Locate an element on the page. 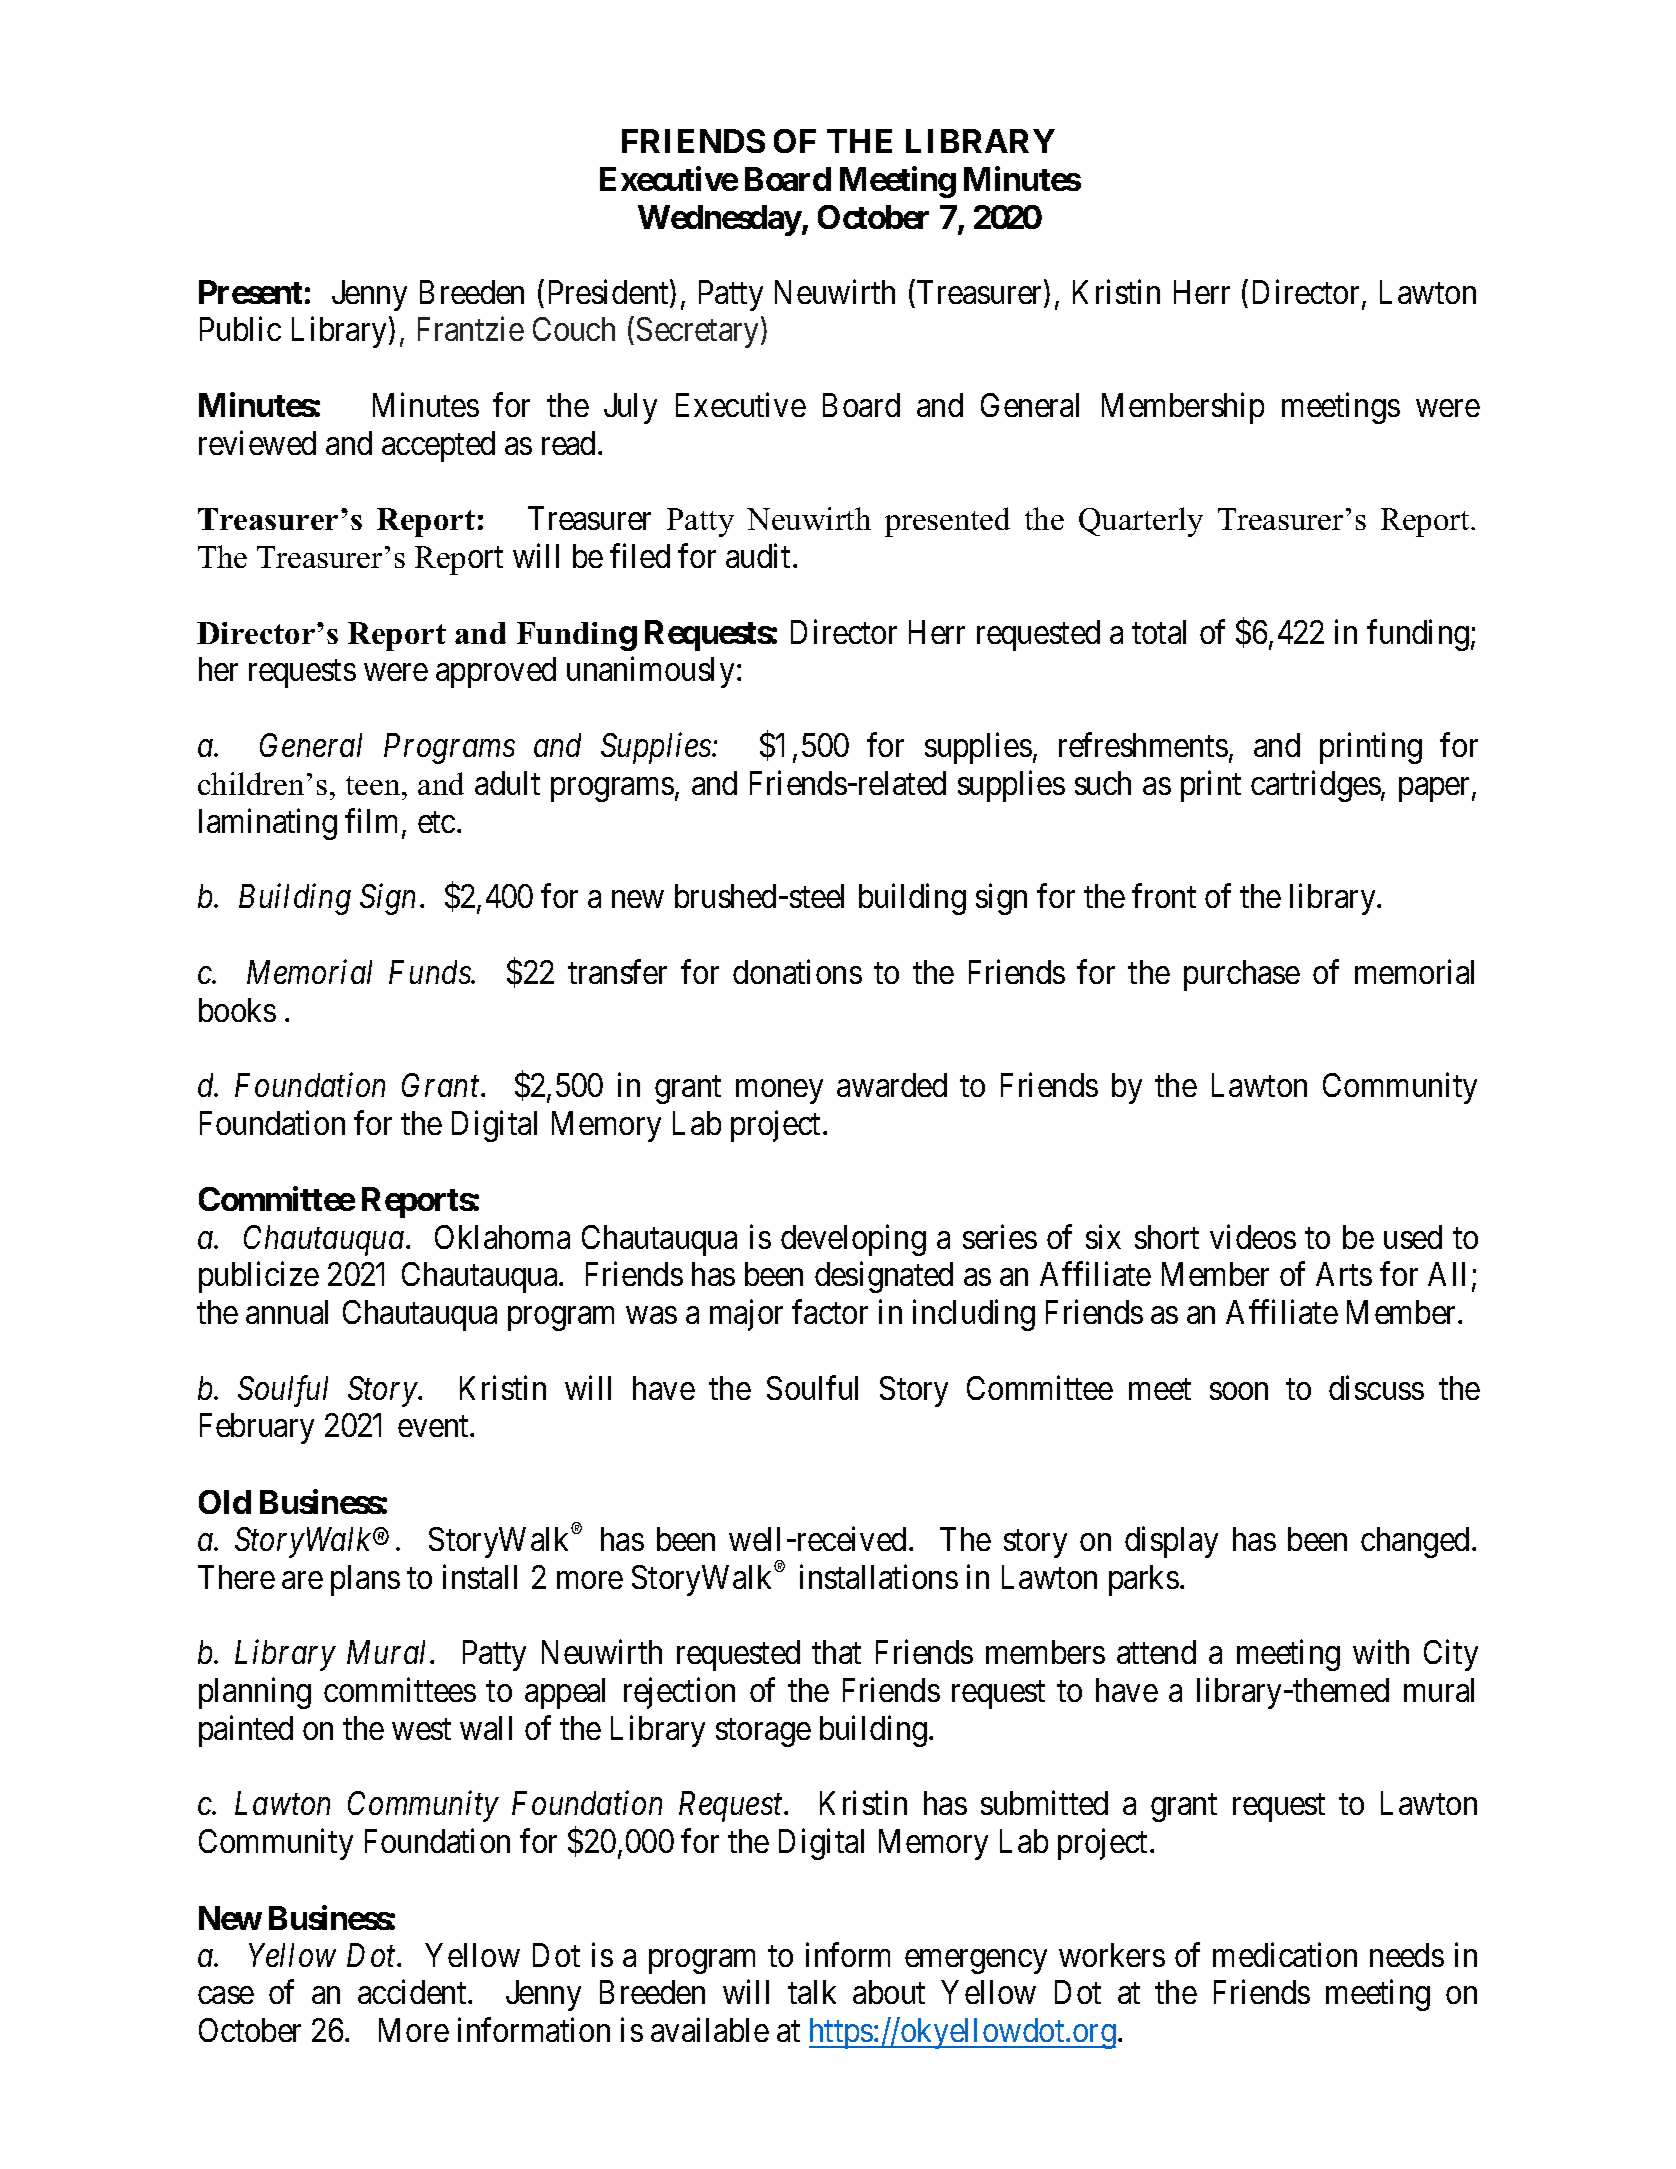  talk is located at coordinates (812, 1992).
